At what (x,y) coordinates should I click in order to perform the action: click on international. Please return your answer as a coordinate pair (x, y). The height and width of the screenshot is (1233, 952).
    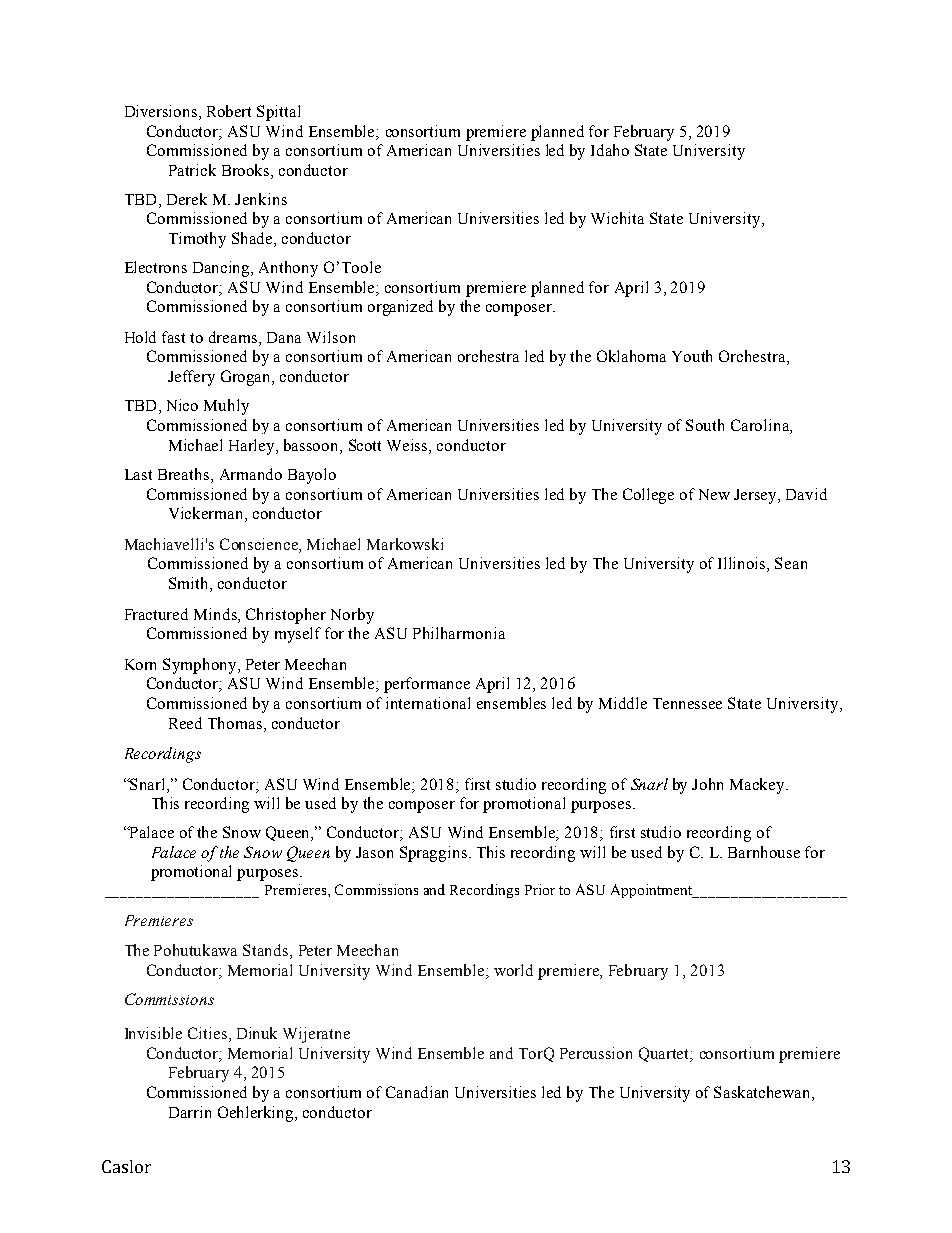
    Looking at the image, I should click on (428, 703).
